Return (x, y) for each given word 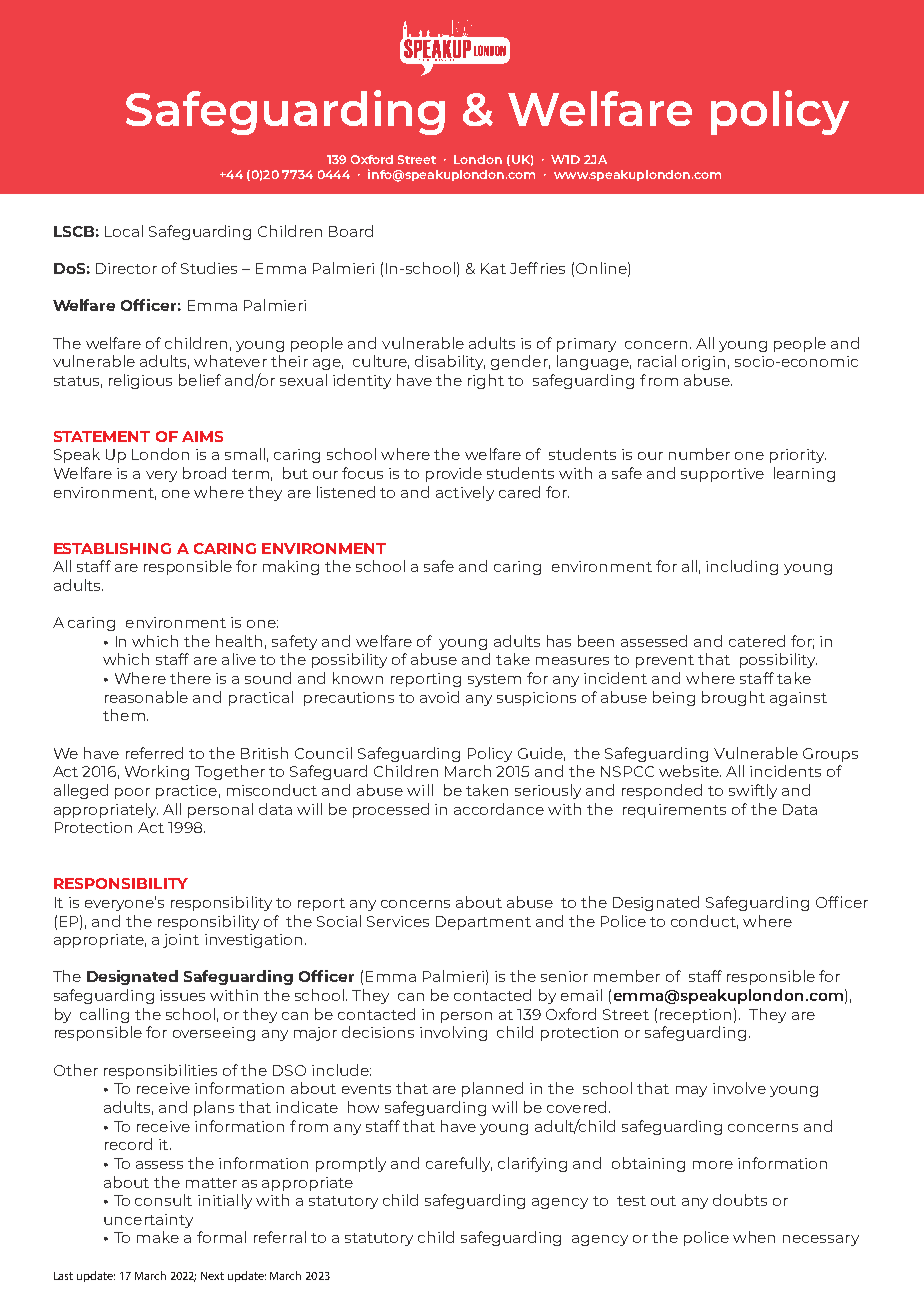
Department (483, 923)
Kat (493, 268)
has (559, 641)
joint (181, 941)
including (742, 567)
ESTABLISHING (112, 548)
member (627, 976)
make (158, 1237)
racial (657, 361)
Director (126, 268)
